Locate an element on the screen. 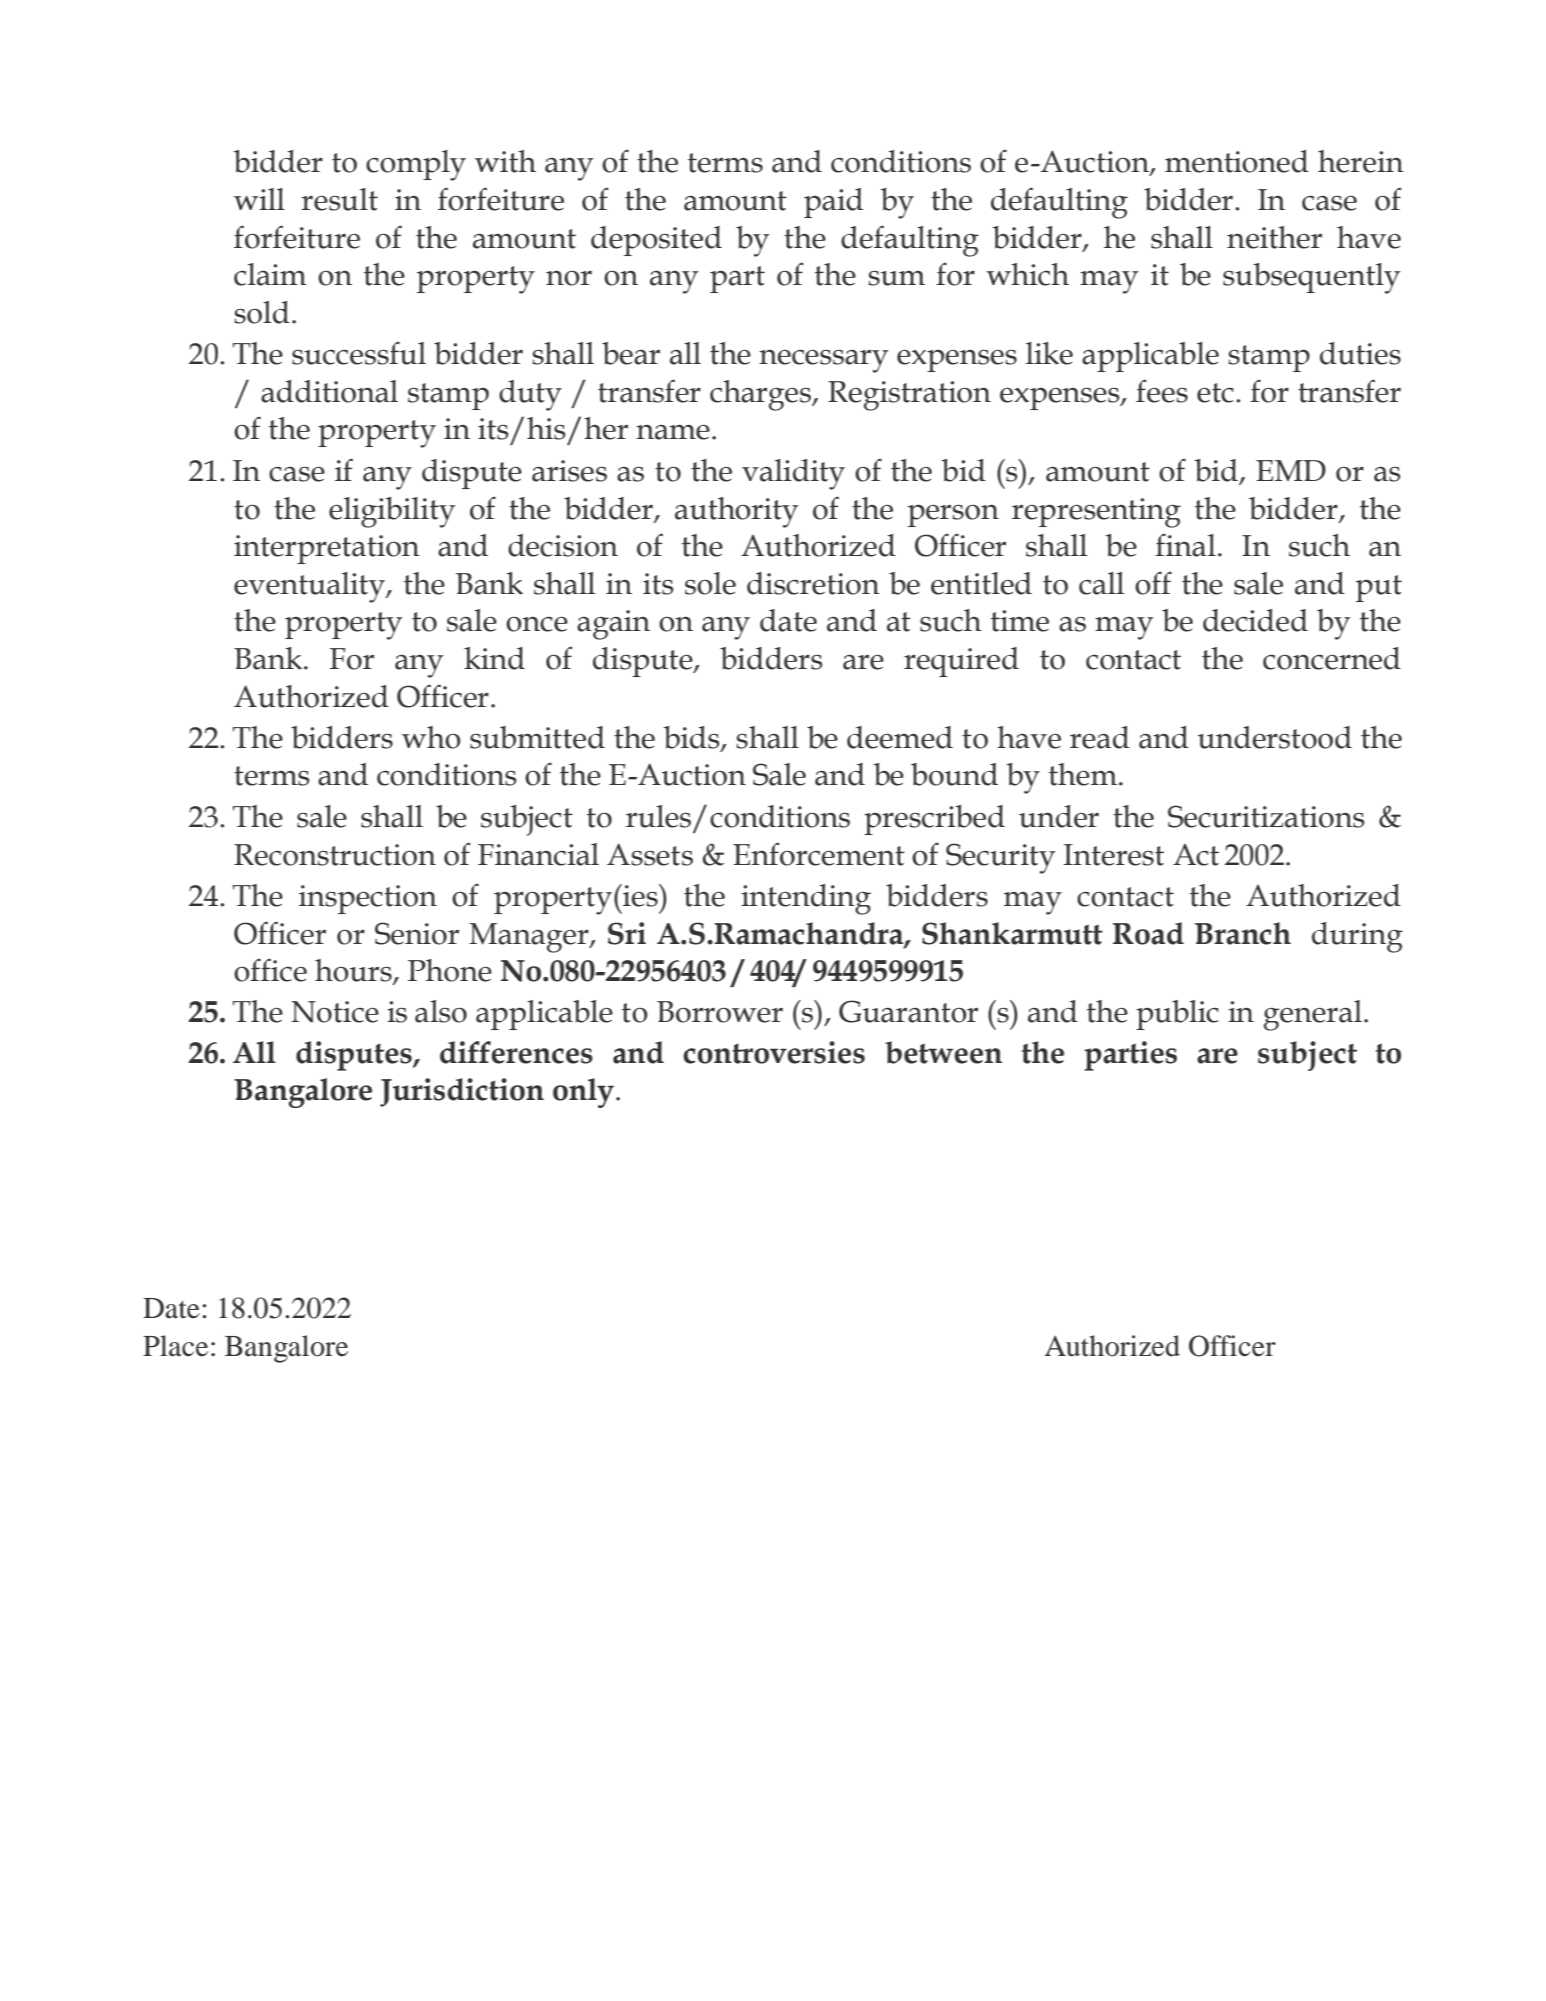  etc is located at coordinates (1215, 393).
